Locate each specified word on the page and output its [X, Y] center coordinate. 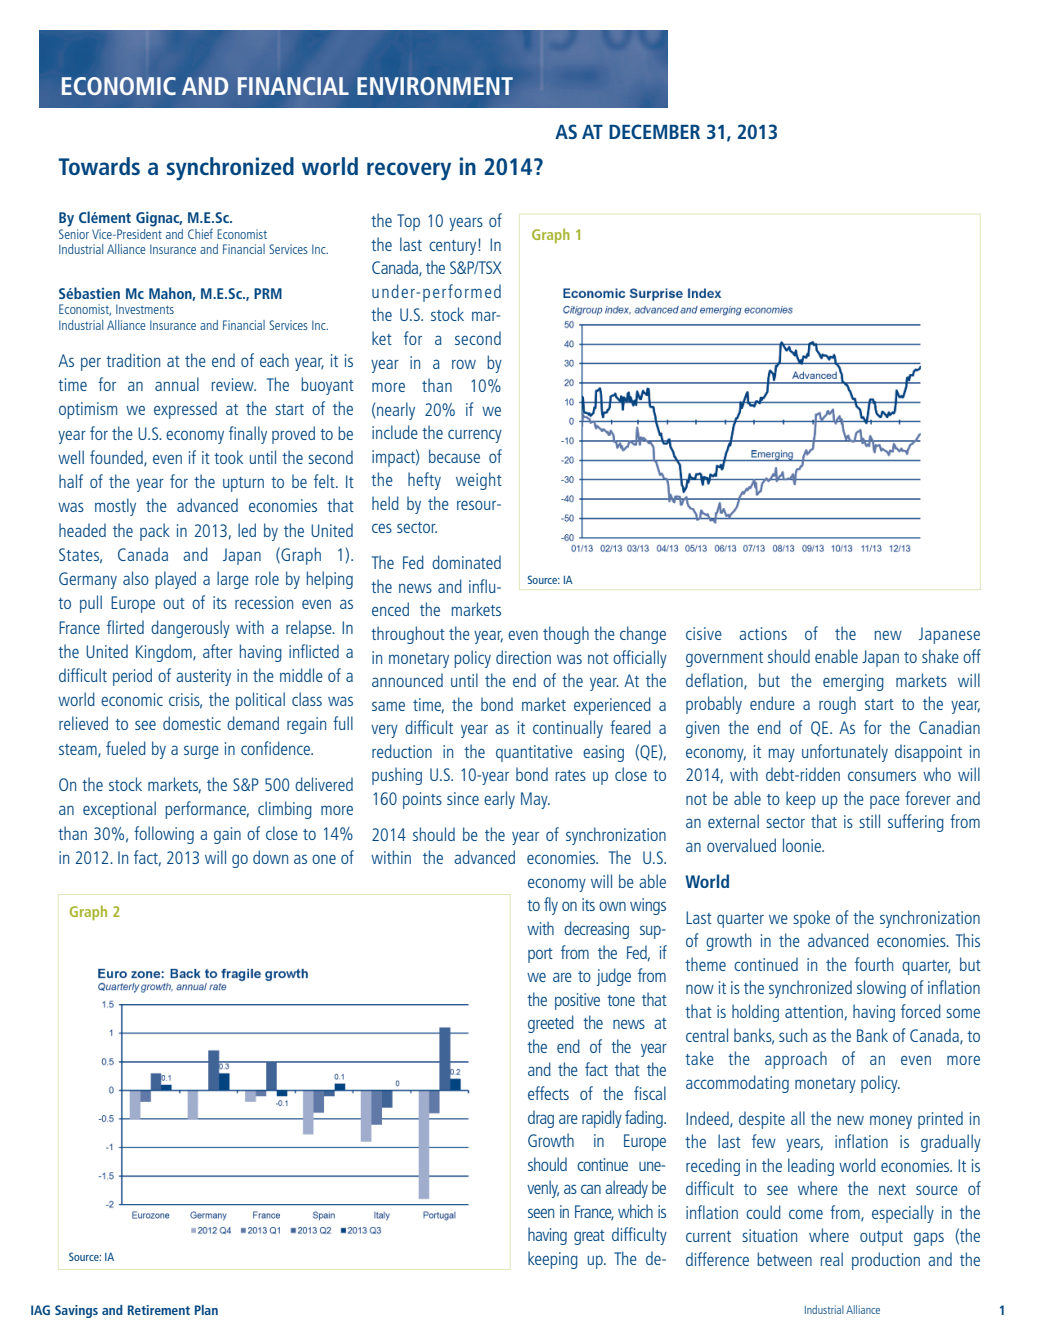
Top [408, 222]
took [228, 457]
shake [940, 656]
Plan [206, 1310]
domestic [192, 723]
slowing [881, 989]
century [454, 247]
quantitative [534, 753]
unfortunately [845, 753]
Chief [200, 233]
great [589, 1237]
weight [479, 481]
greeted [551, 1024]
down [270, 857]
